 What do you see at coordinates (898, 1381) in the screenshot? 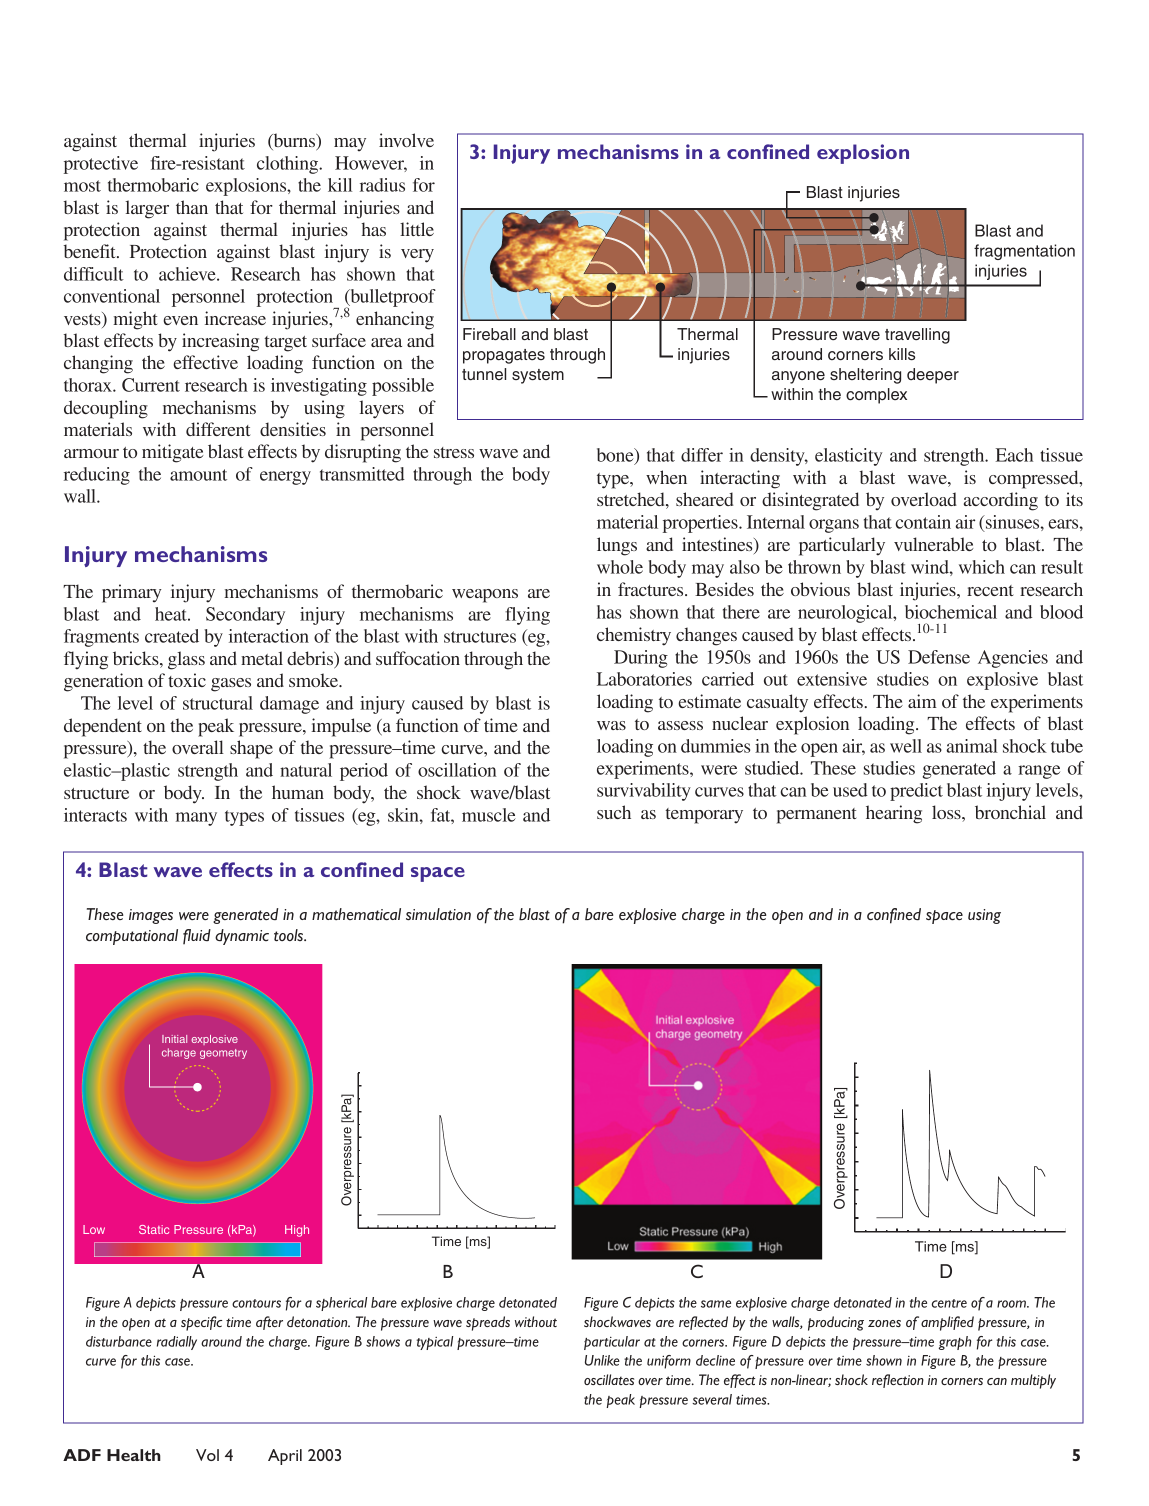
I see `reflection` at bounding box center [898, 1381].
